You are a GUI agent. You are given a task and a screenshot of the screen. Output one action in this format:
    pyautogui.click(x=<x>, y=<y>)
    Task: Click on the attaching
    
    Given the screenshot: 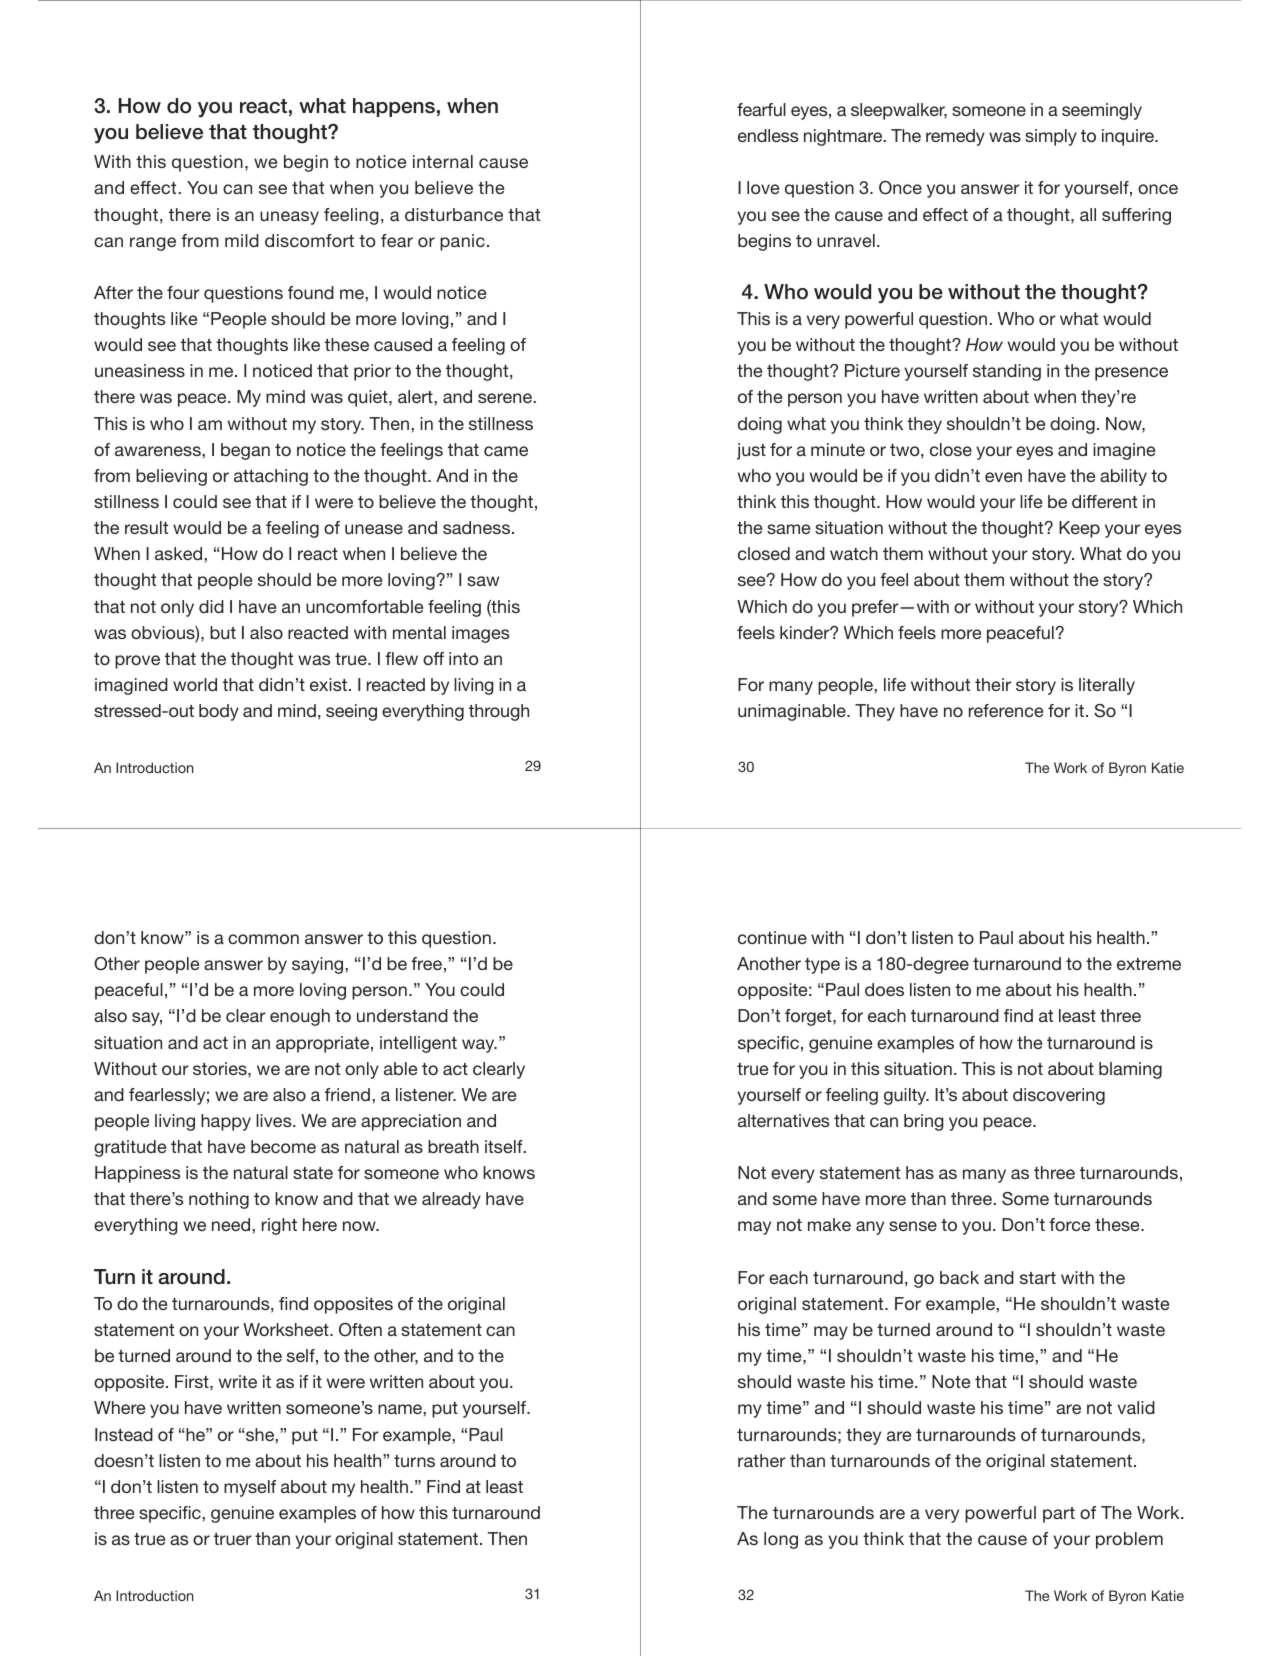 What is the action you would take?
    pyautogui.click(x=271, y=477)
